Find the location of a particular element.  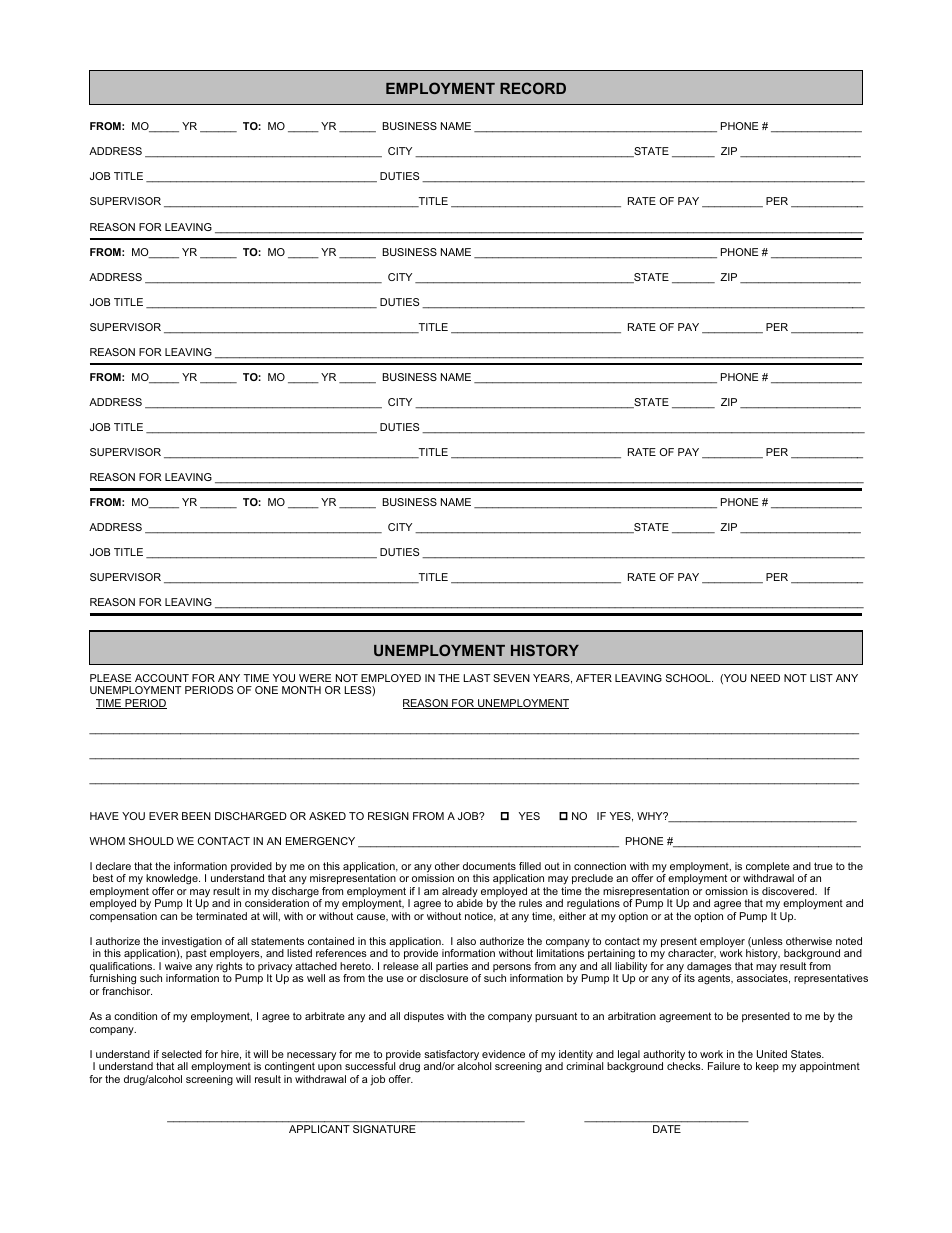

AFTER is located at coordinates (594, 678).
